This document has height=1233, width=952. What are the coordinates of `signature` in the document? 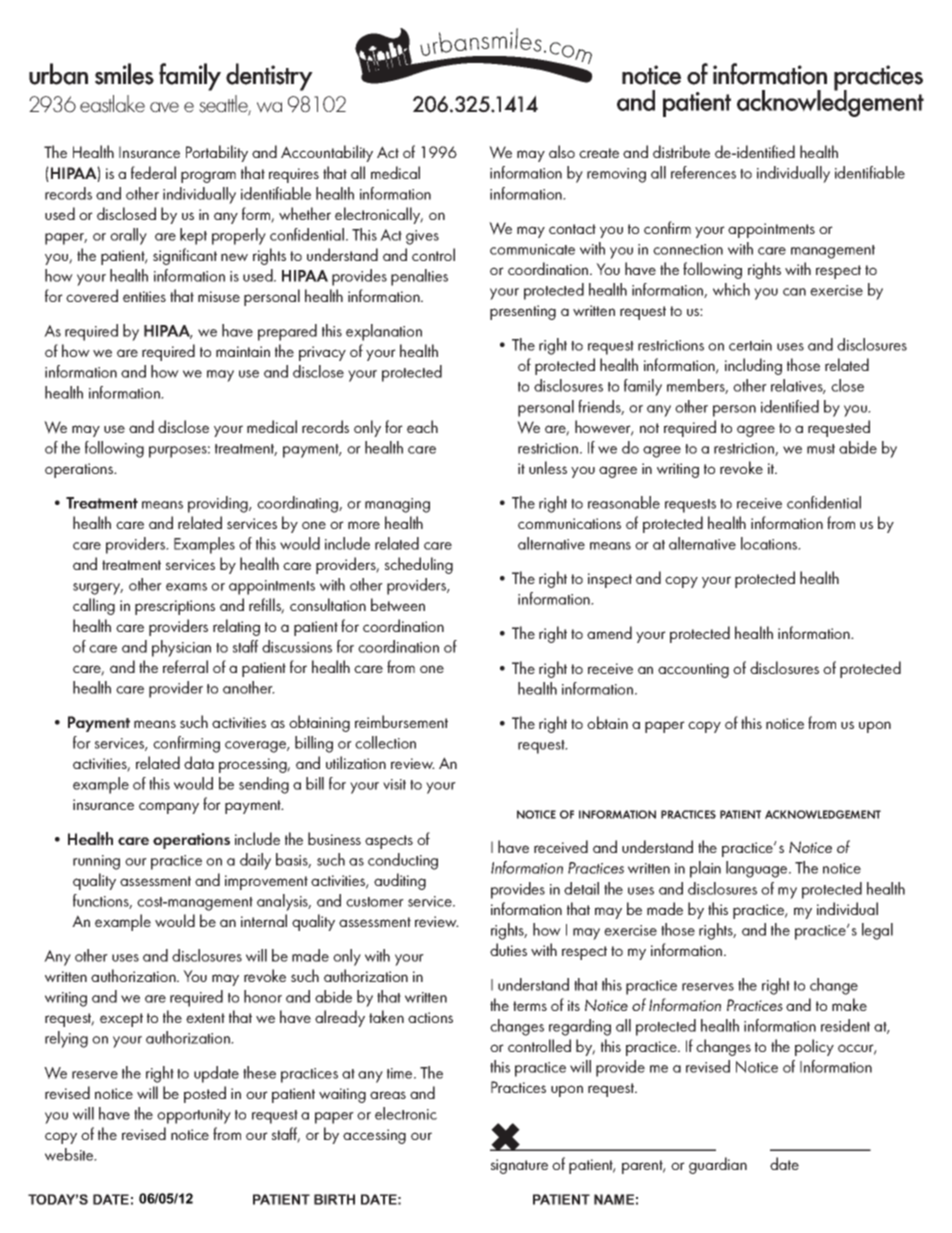 It's located at (519, 1166).
